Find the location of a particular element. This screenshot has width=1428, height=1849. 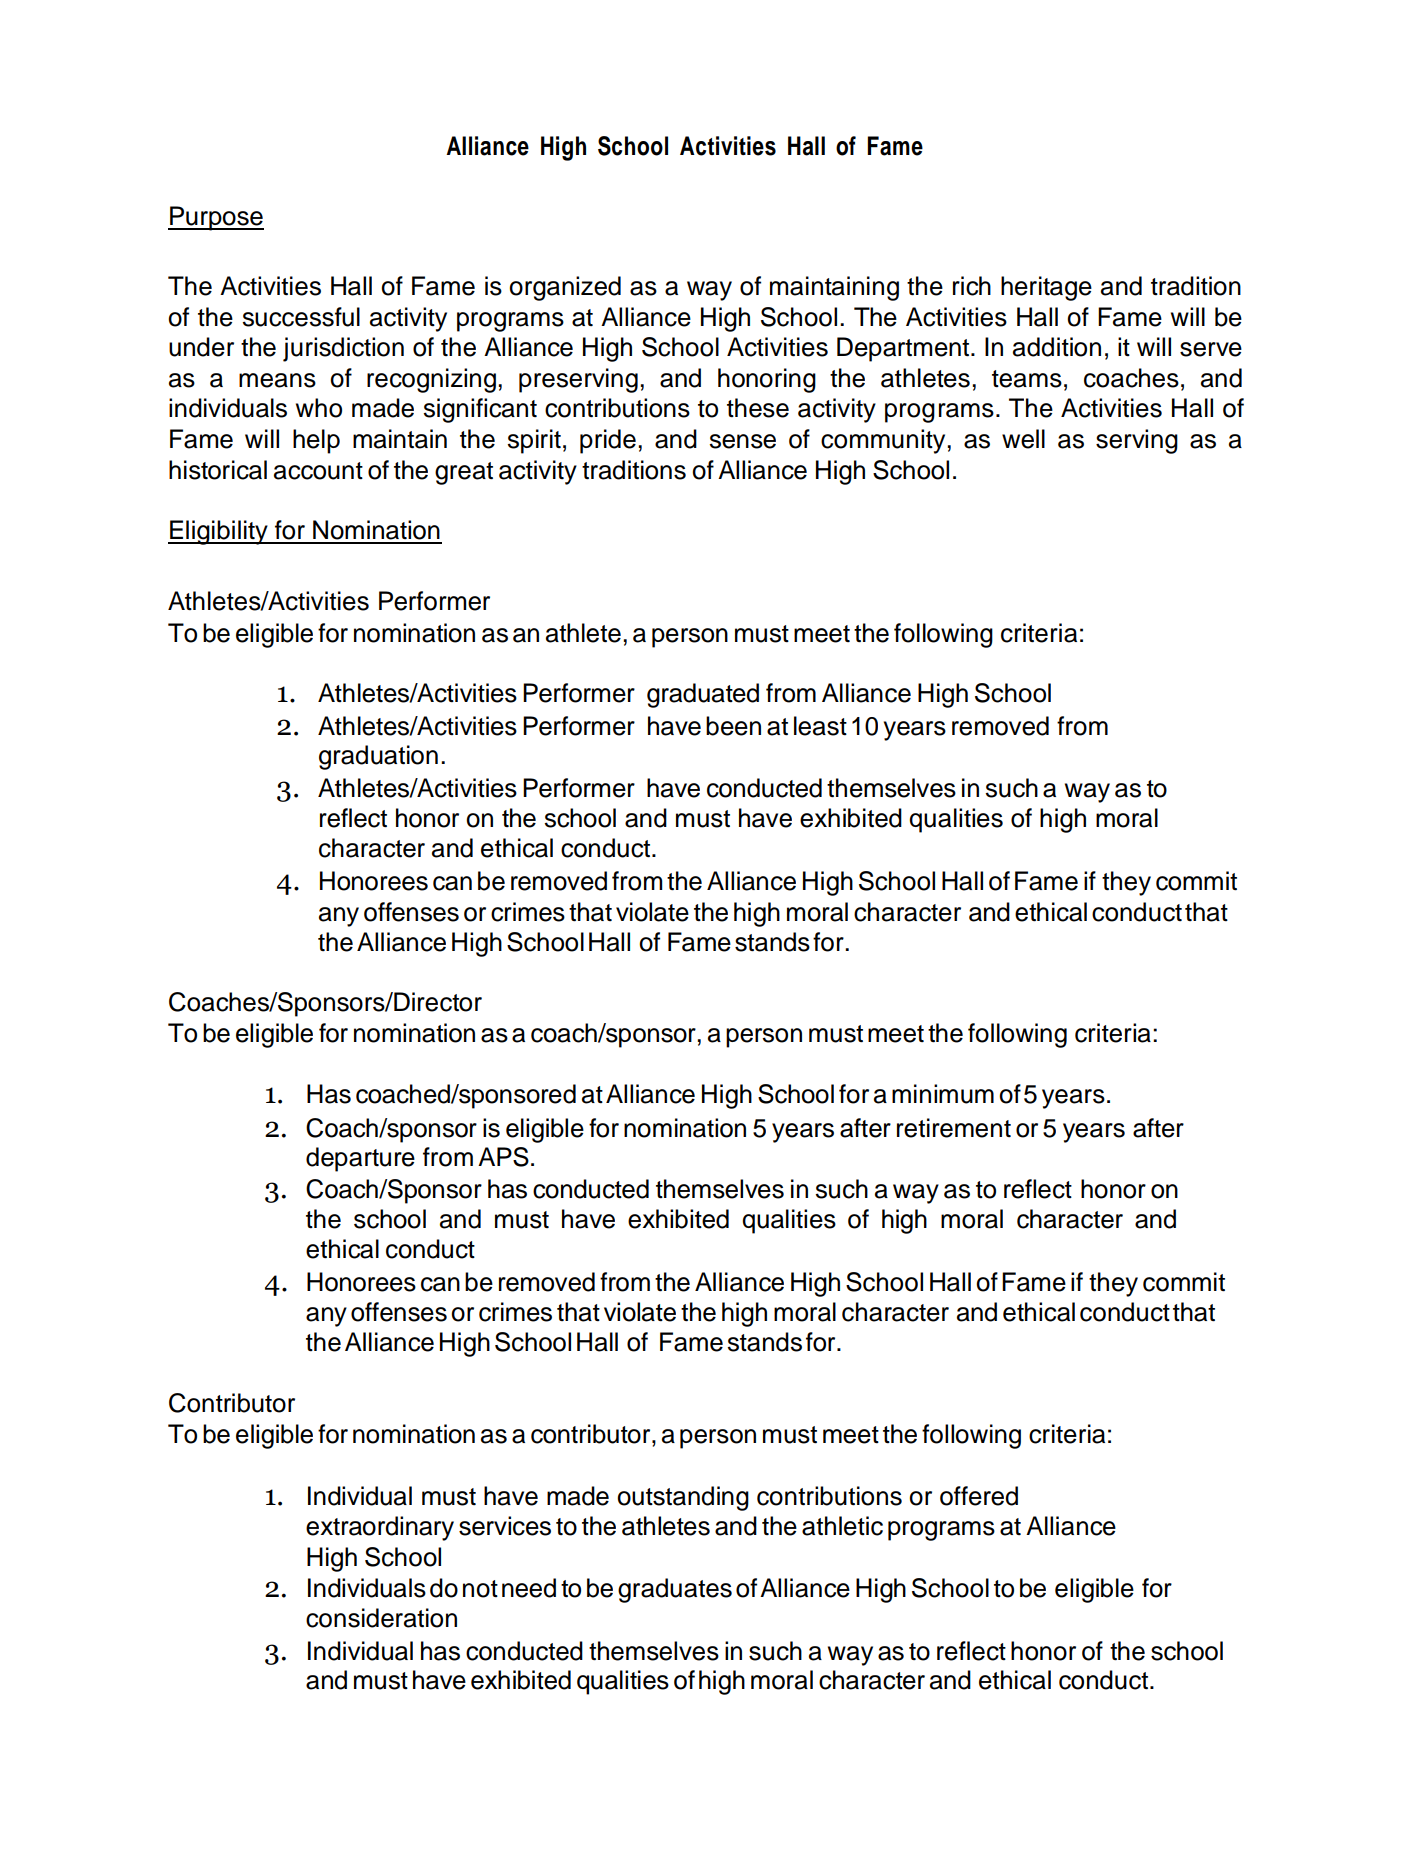

graduated is located at coordinates (703, 695).
